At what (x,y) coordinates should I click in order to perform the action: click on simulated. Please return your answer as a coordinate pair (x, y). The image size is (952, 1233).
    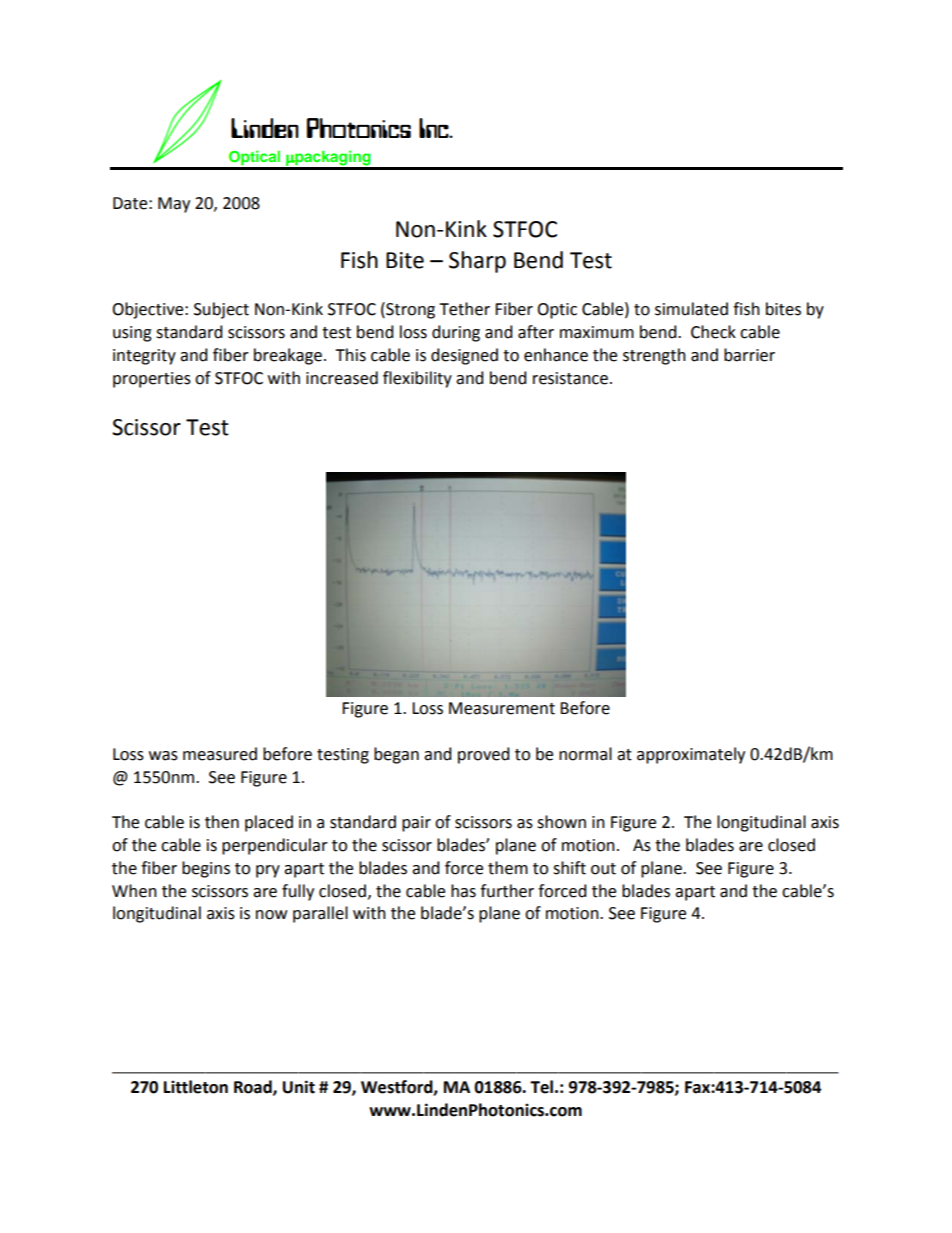
    Looking at the image, I should click on (691, 309).
